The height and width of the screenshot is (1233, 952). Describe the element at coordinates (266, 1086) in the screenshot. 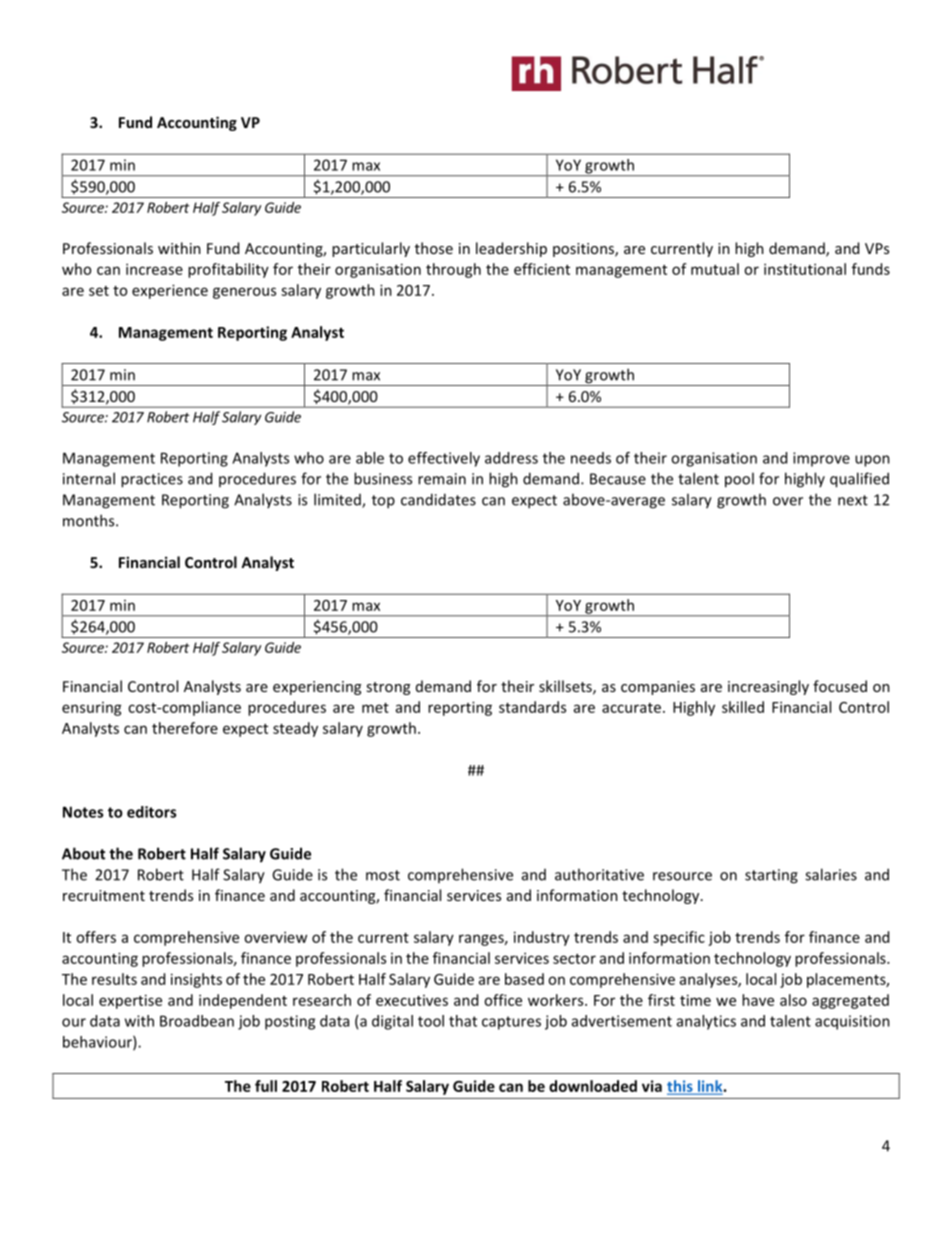

I see `full` at that location.
